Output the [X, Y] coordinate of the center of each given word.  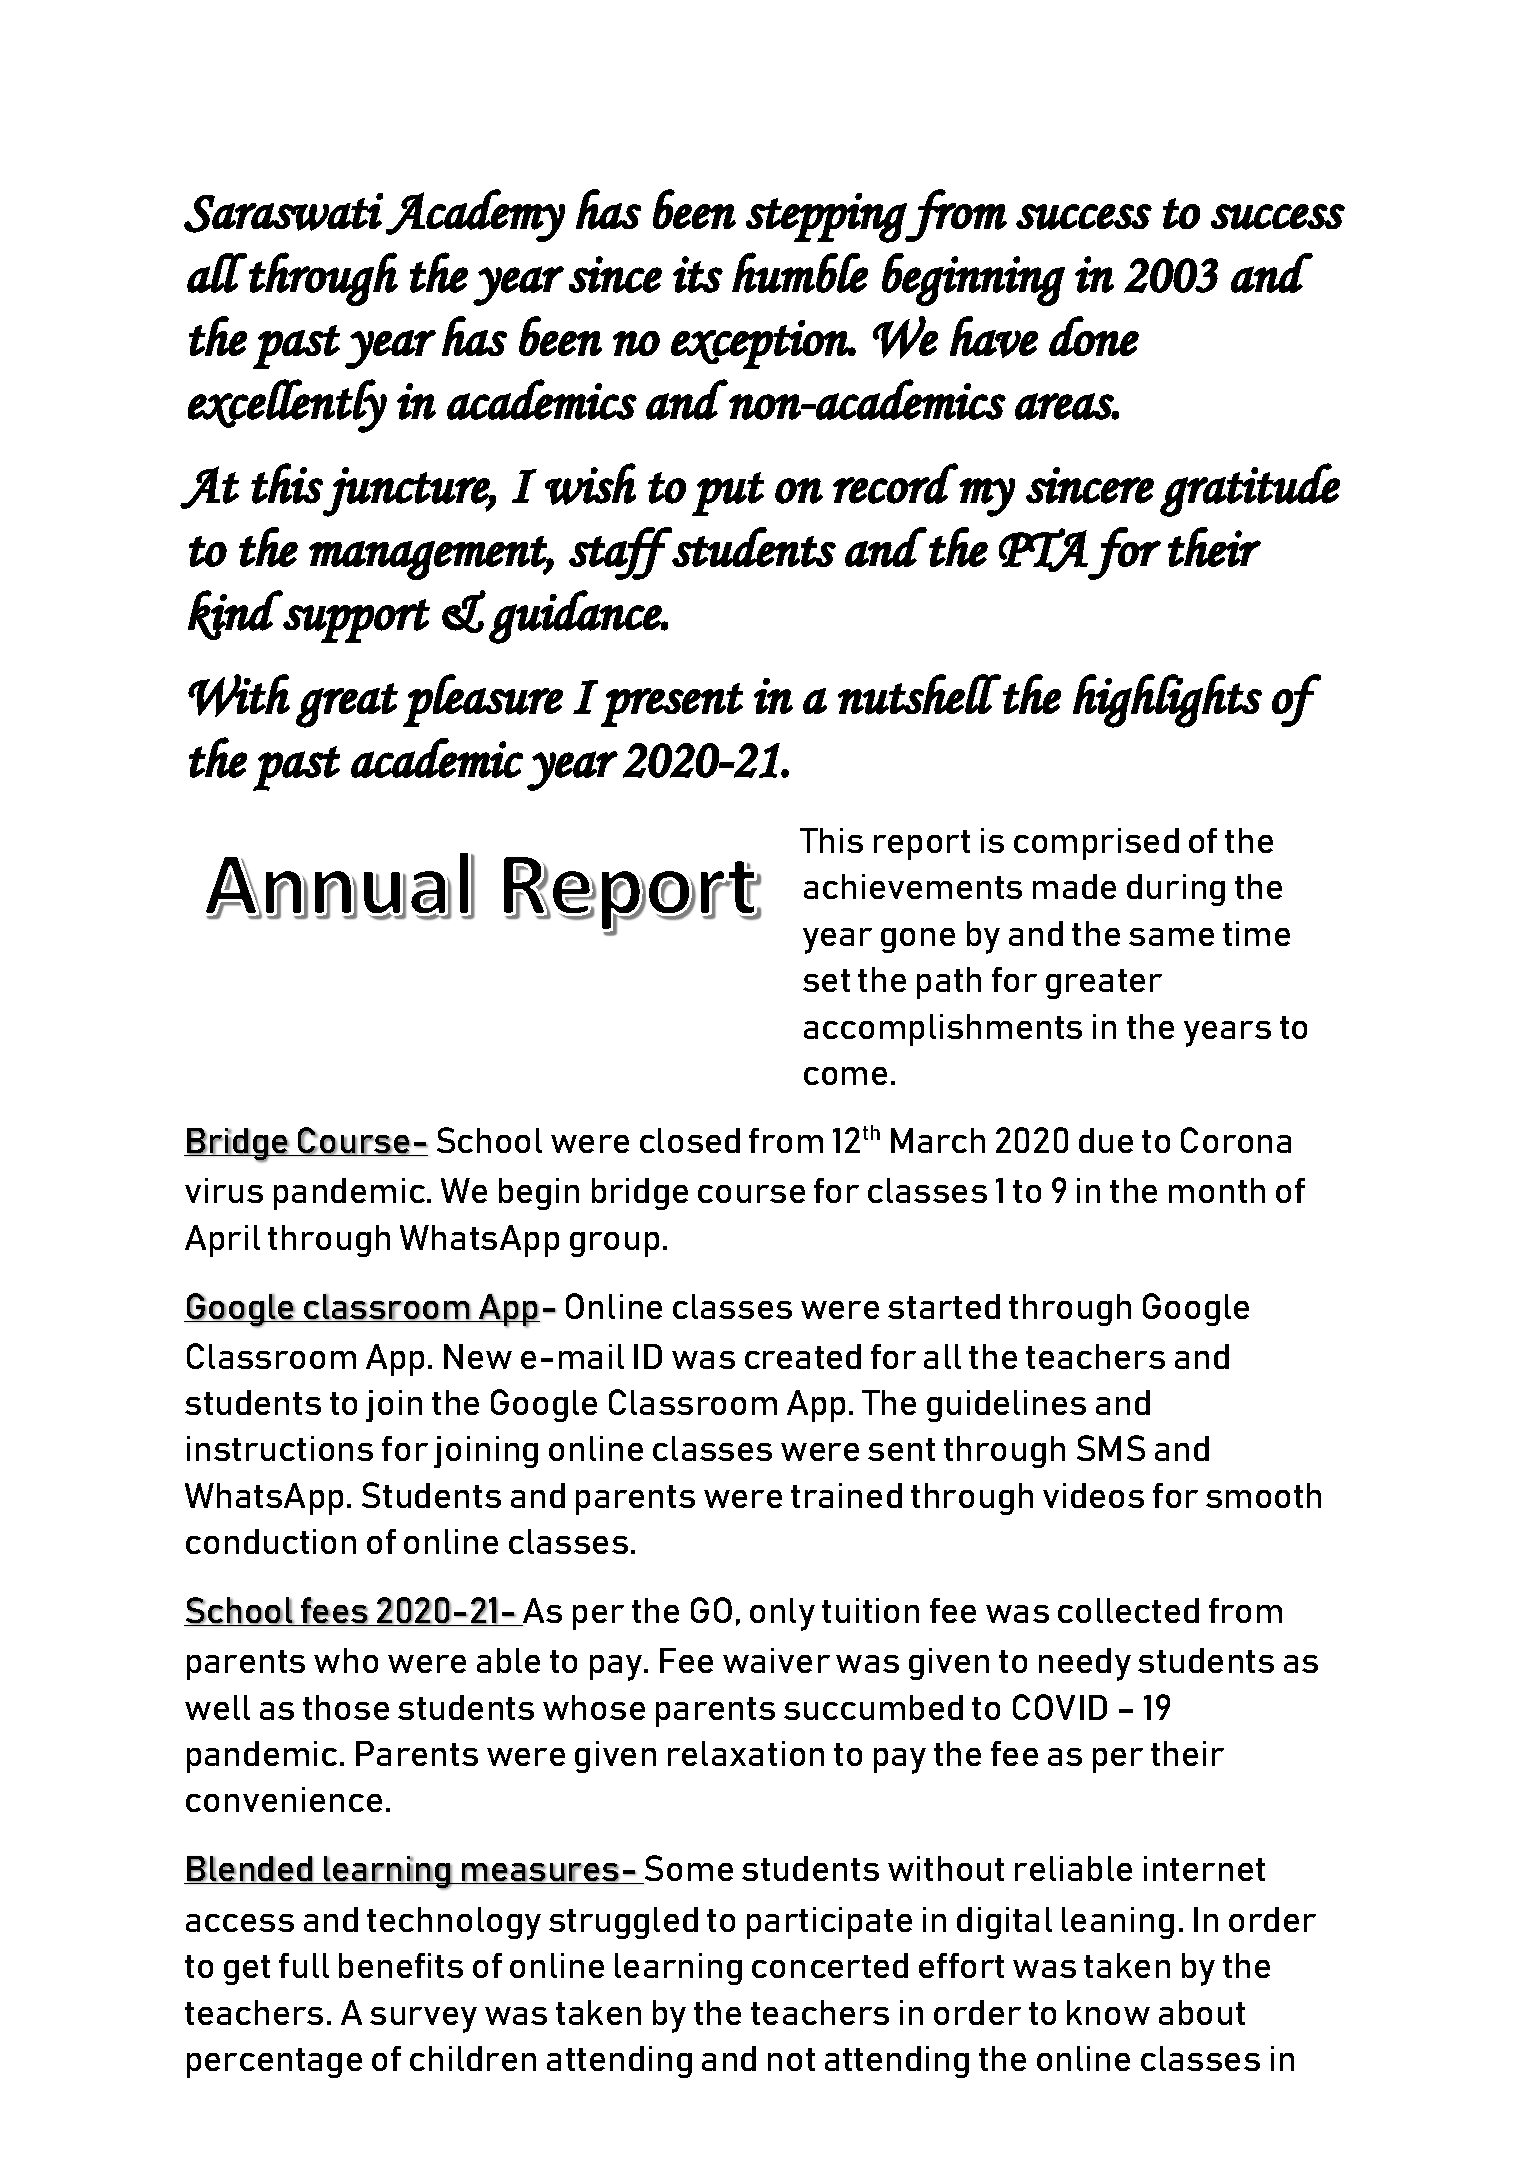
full [304, 1965]
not [791, 2059]
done [1094, 336]
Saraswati [283, 213]
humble [800, 272]
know [1108, 2012]
